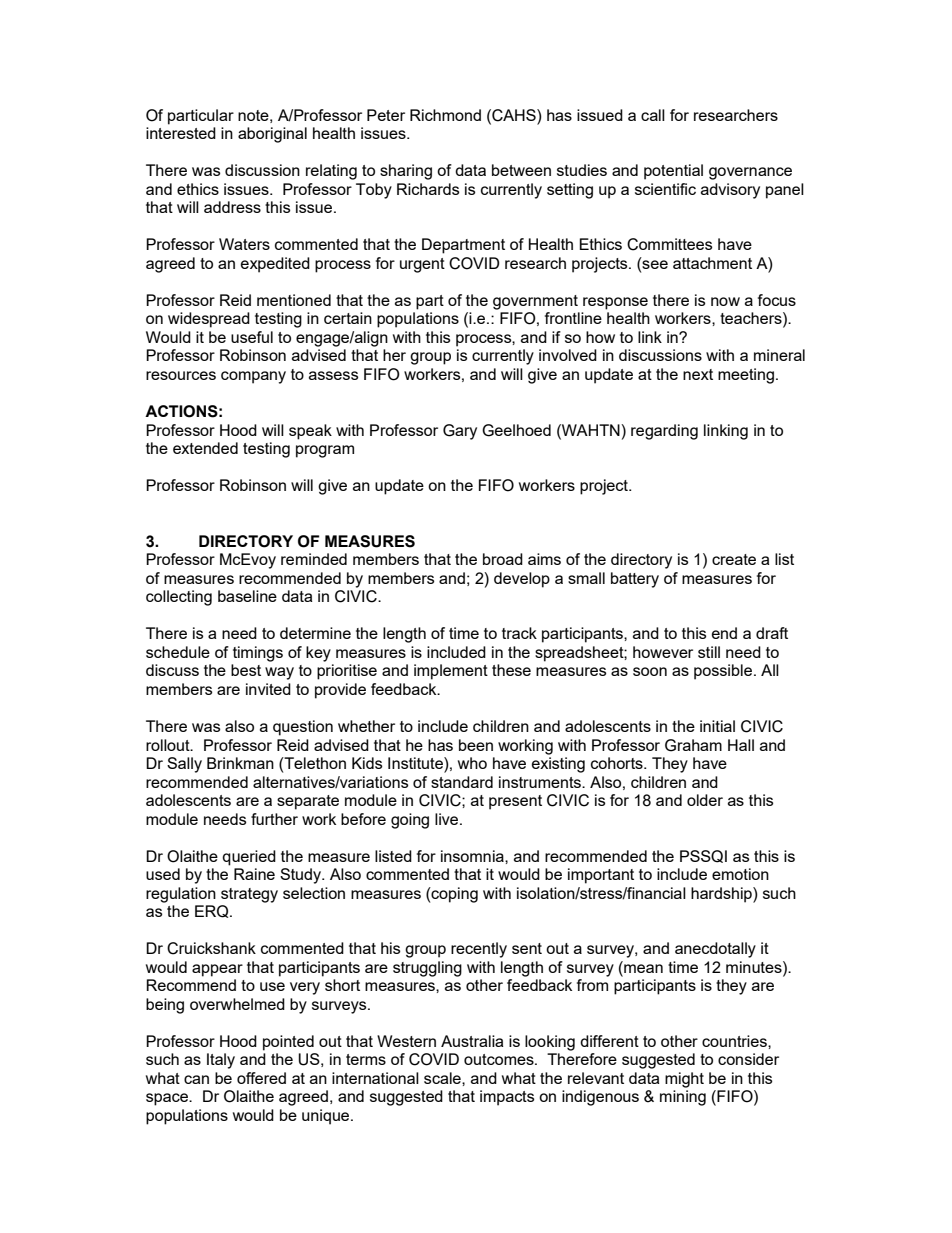 The image size is (952, 1233). Describe the element at coordinates (249, 858) in the image. I see `queried` at that location.
